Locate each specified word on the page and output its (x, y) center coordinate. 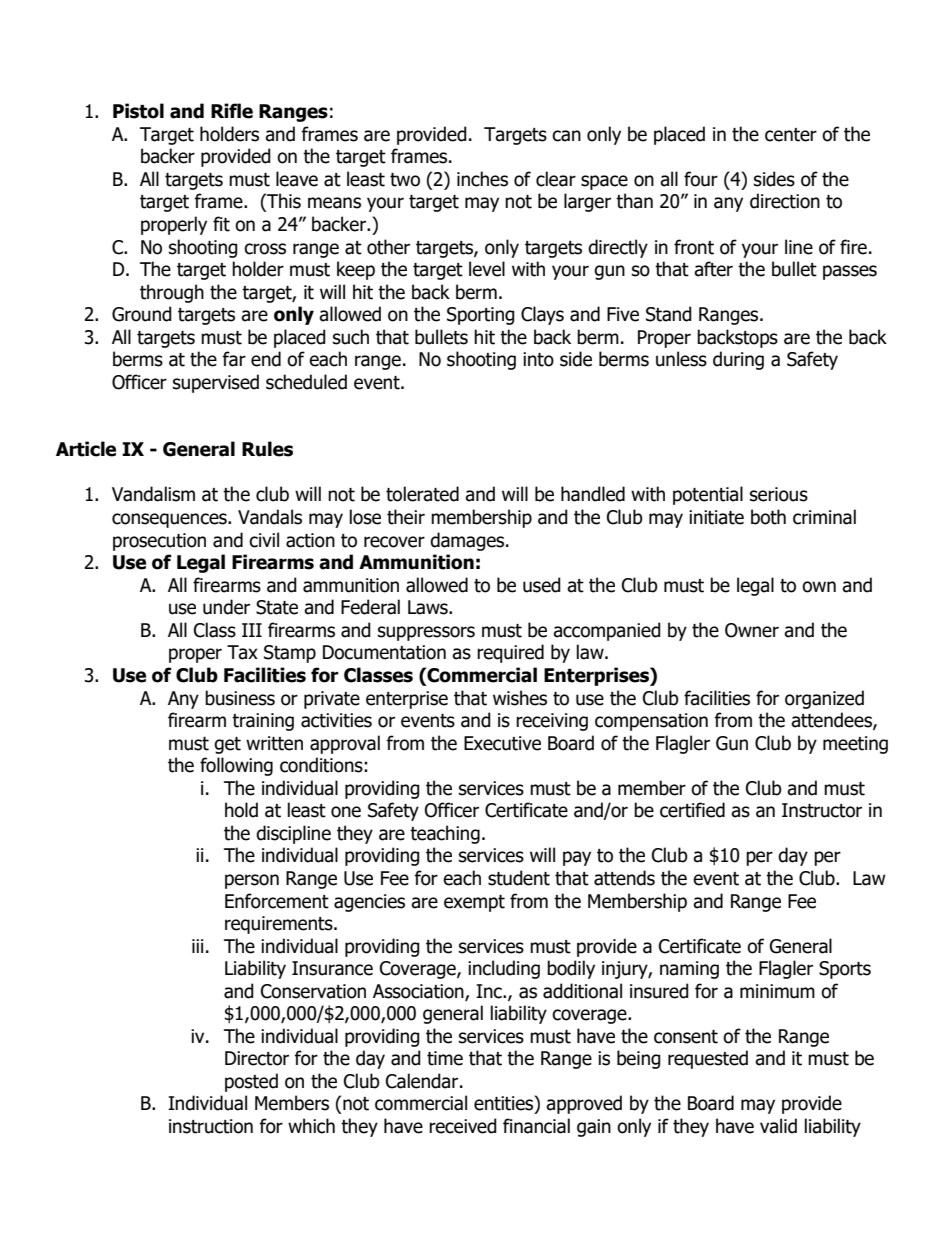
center (791, 135)
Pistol (138, 111)
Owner (752, 630)
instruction (211, 1126)
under (226, 607)
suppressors (426, 633)
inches (482, 179)
